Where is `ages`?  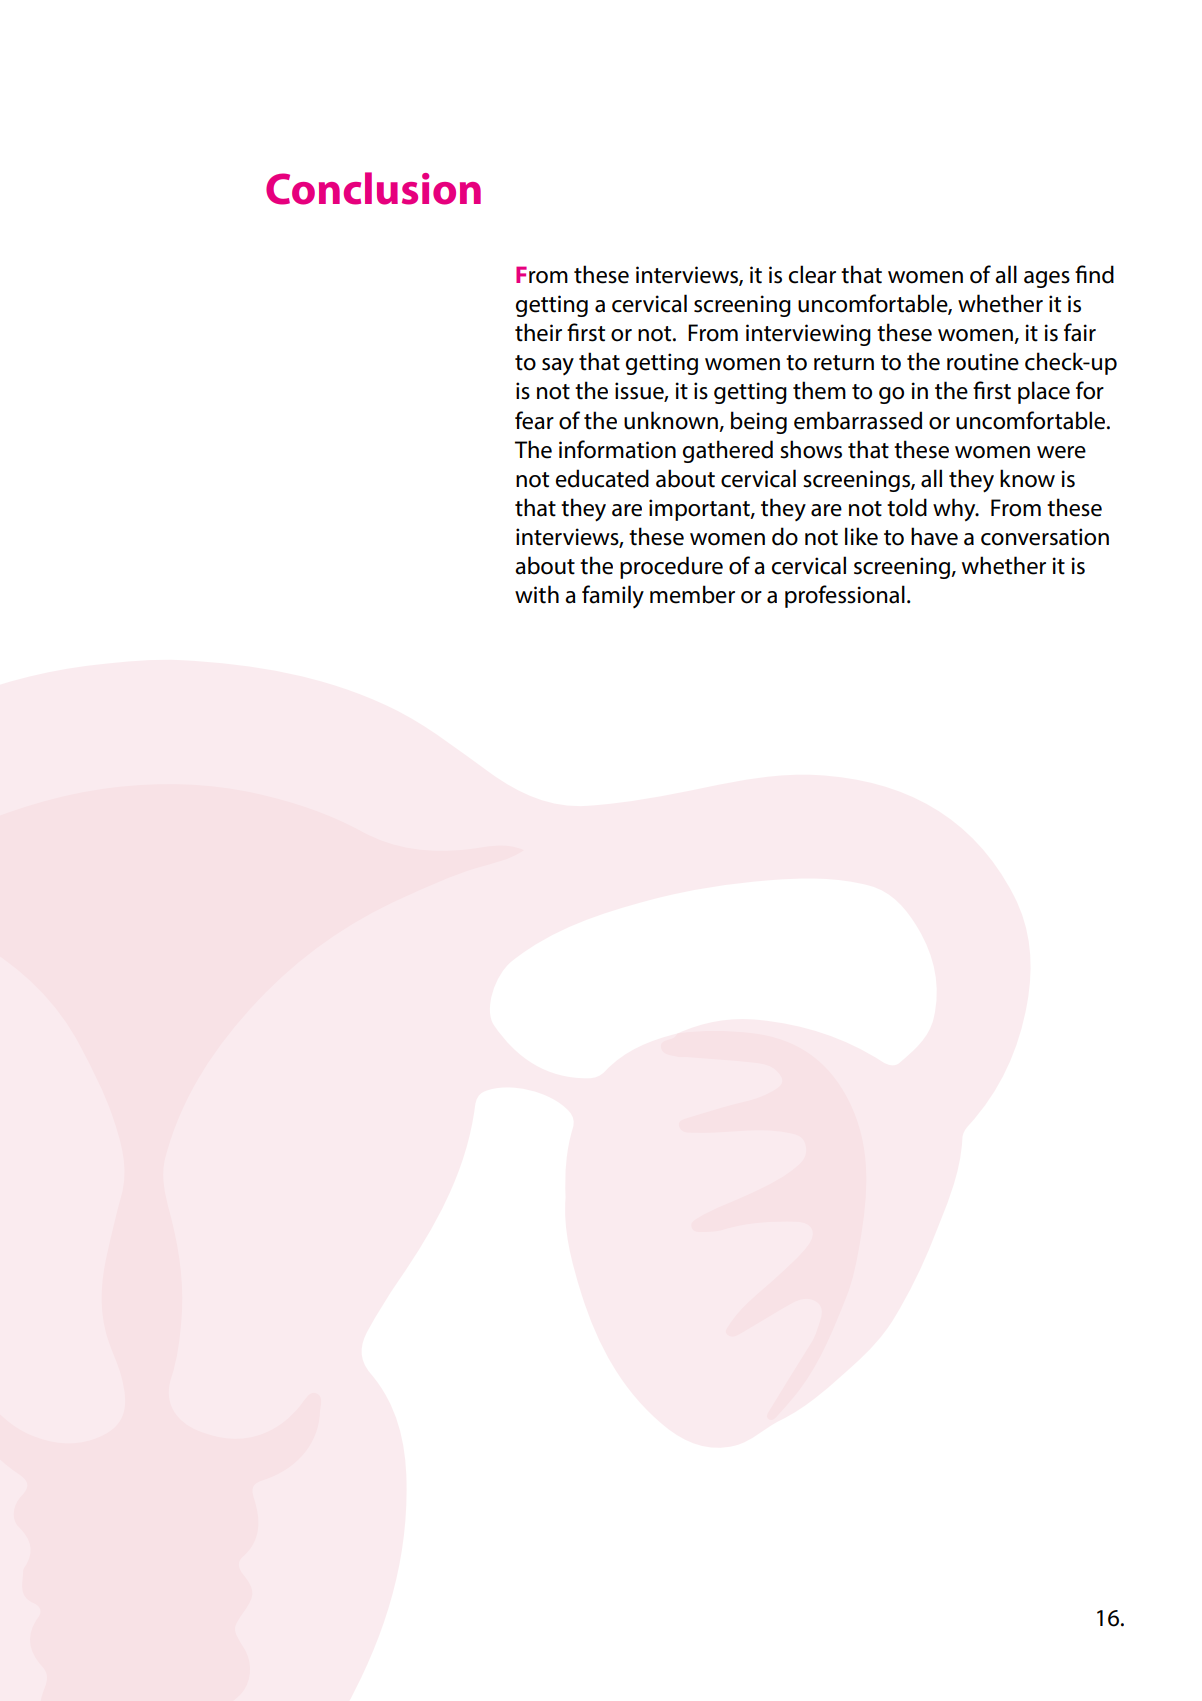 ages is located at coordinates (1047, 279).
